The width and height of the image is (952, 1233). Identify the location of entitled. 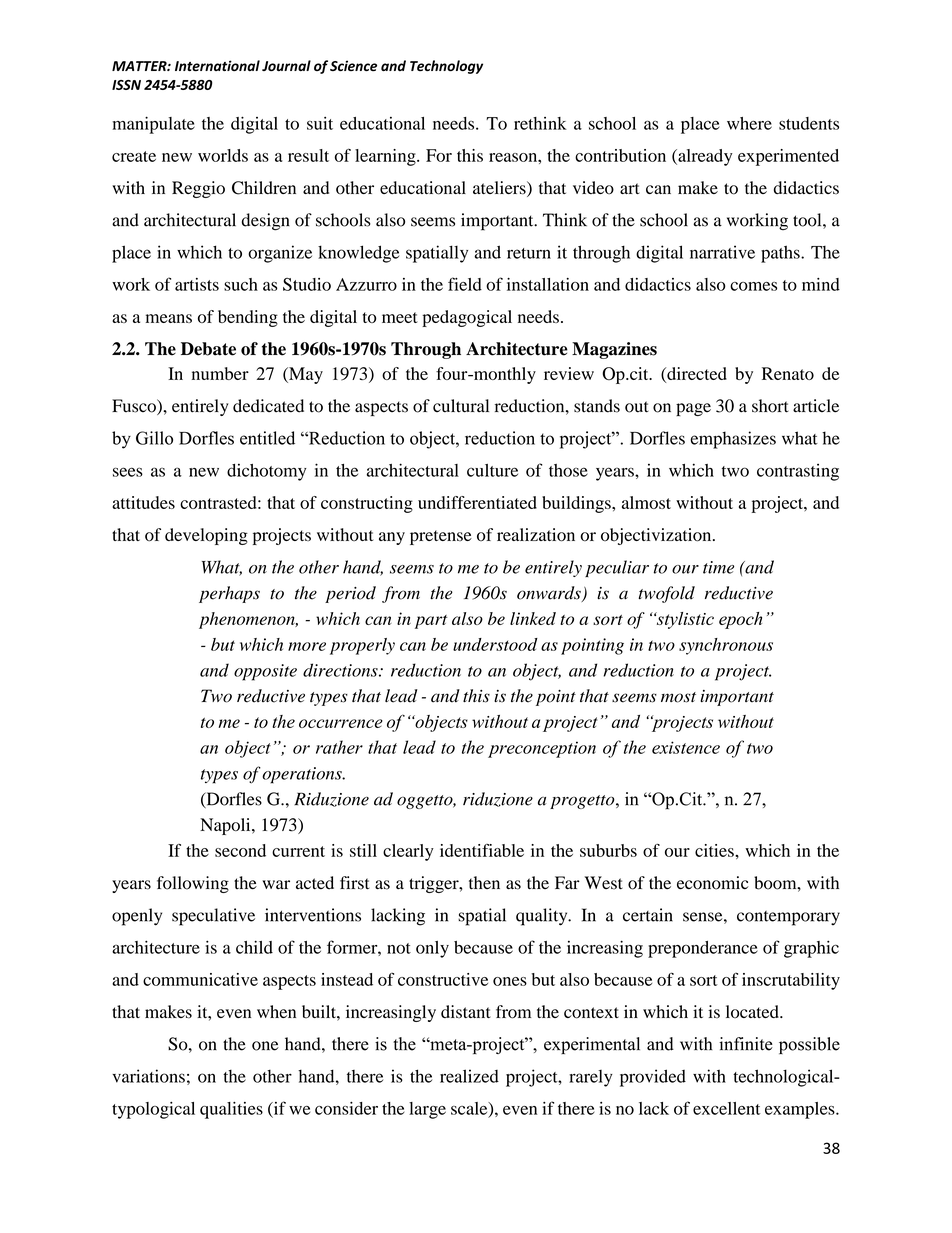
(267, 438).
